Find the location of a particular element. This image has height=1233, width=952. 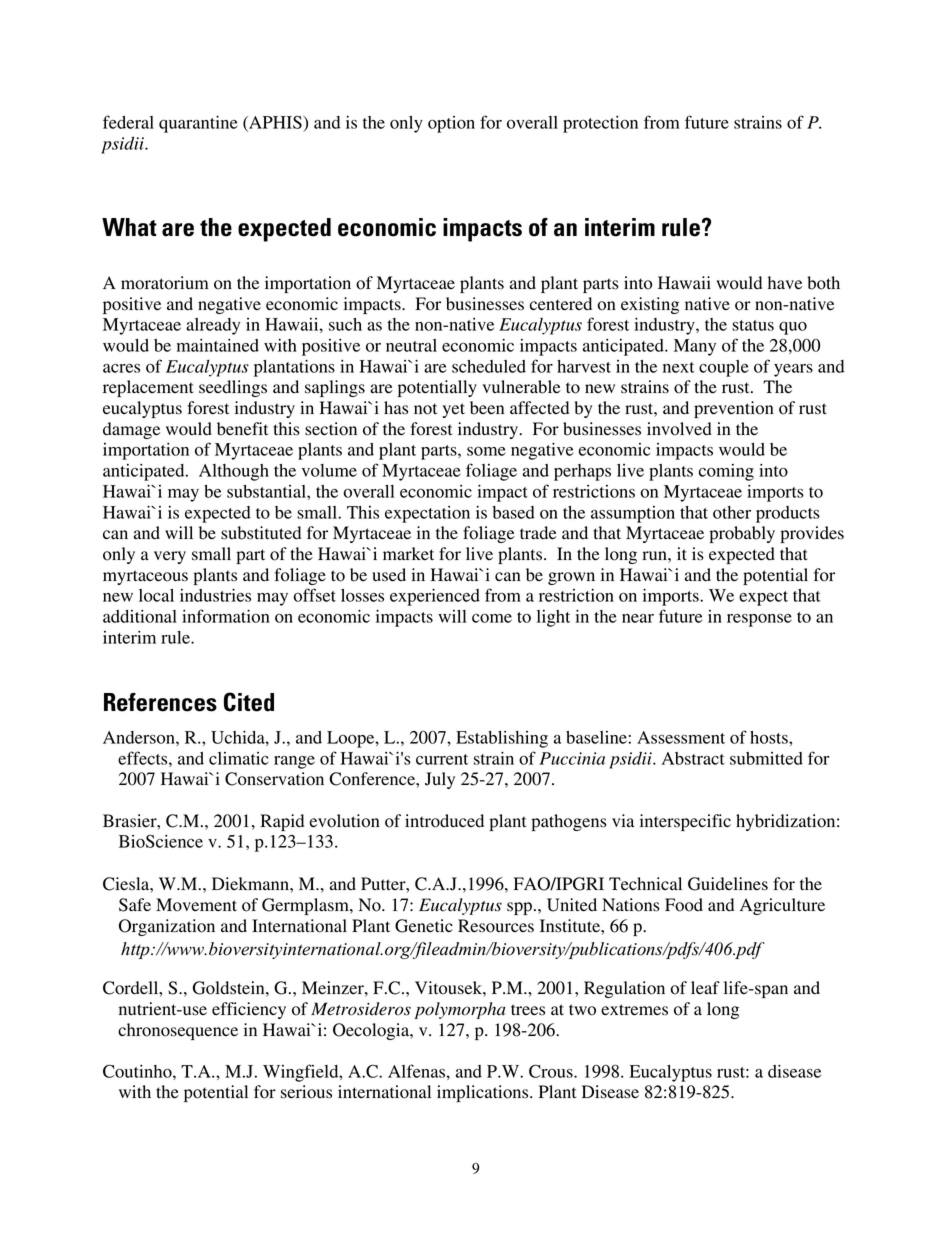

implications is located at coordinates (484, 1093).
